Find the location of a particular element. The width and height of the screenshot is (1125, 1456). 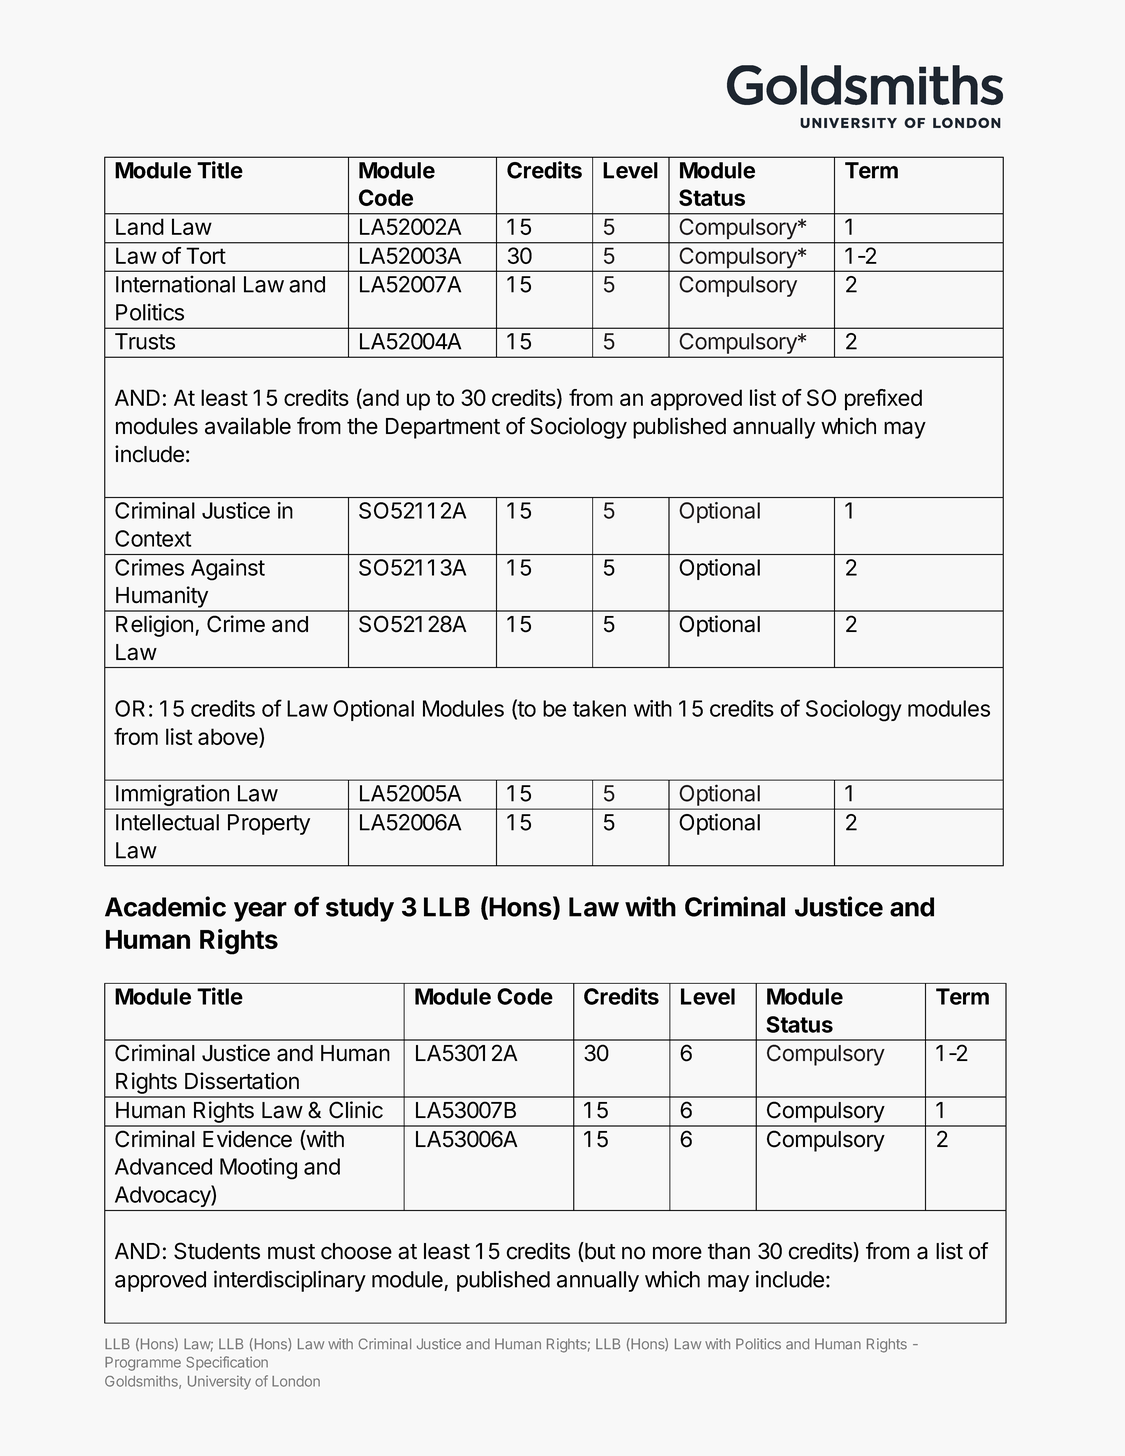

Tort is located at coordinates (206, 255).
